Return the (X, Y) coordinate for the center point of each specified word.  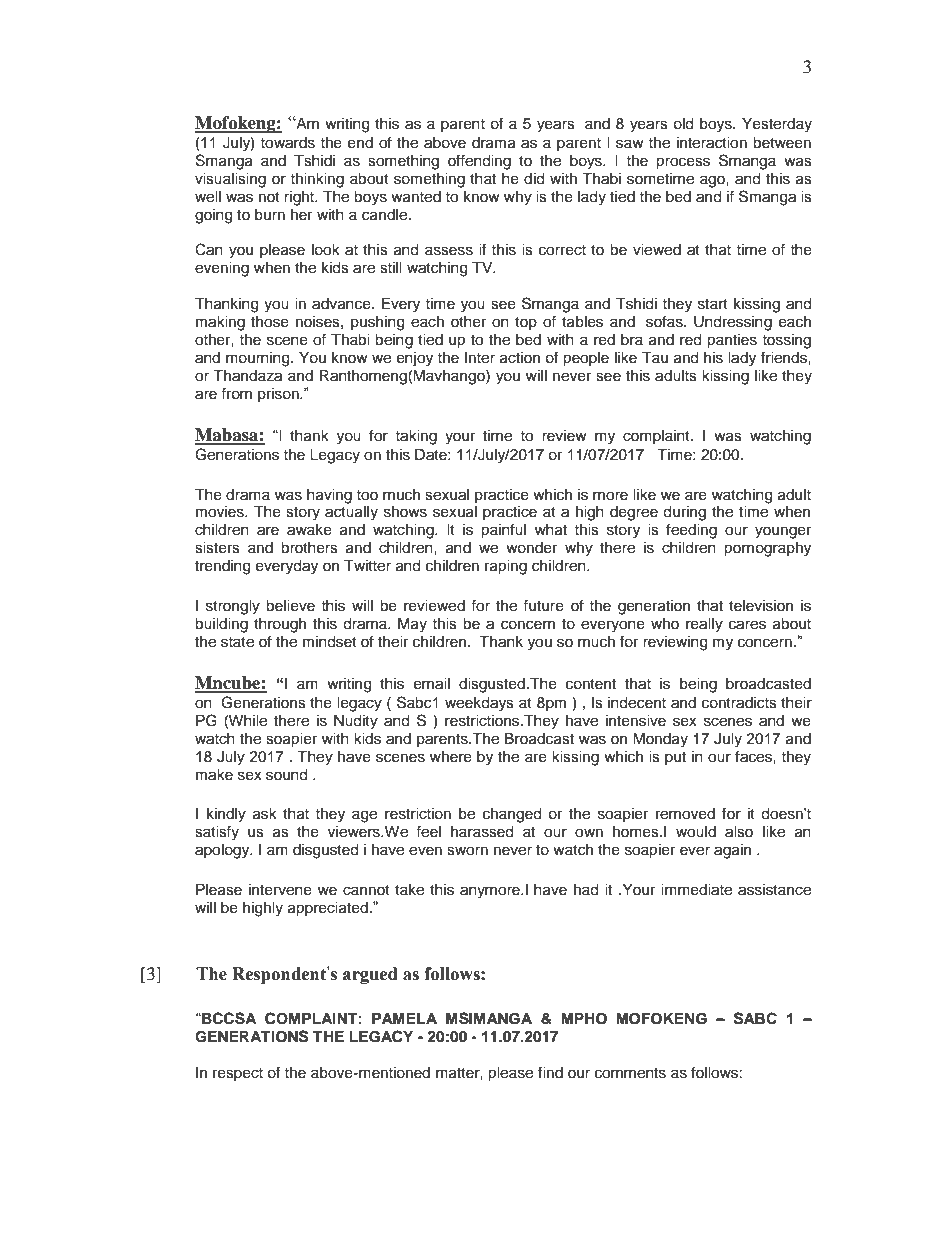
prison (279, 395)
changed (512, 815)
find (550, 1072)
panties (732, 341)
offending (479, 162)
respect (238, 1074)
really (704, 625)
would (696, 832)
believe (290, 606)
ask (265, 814)
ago (713, 181)
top (526, 323)
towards (287, 143)
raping (506, 567)
